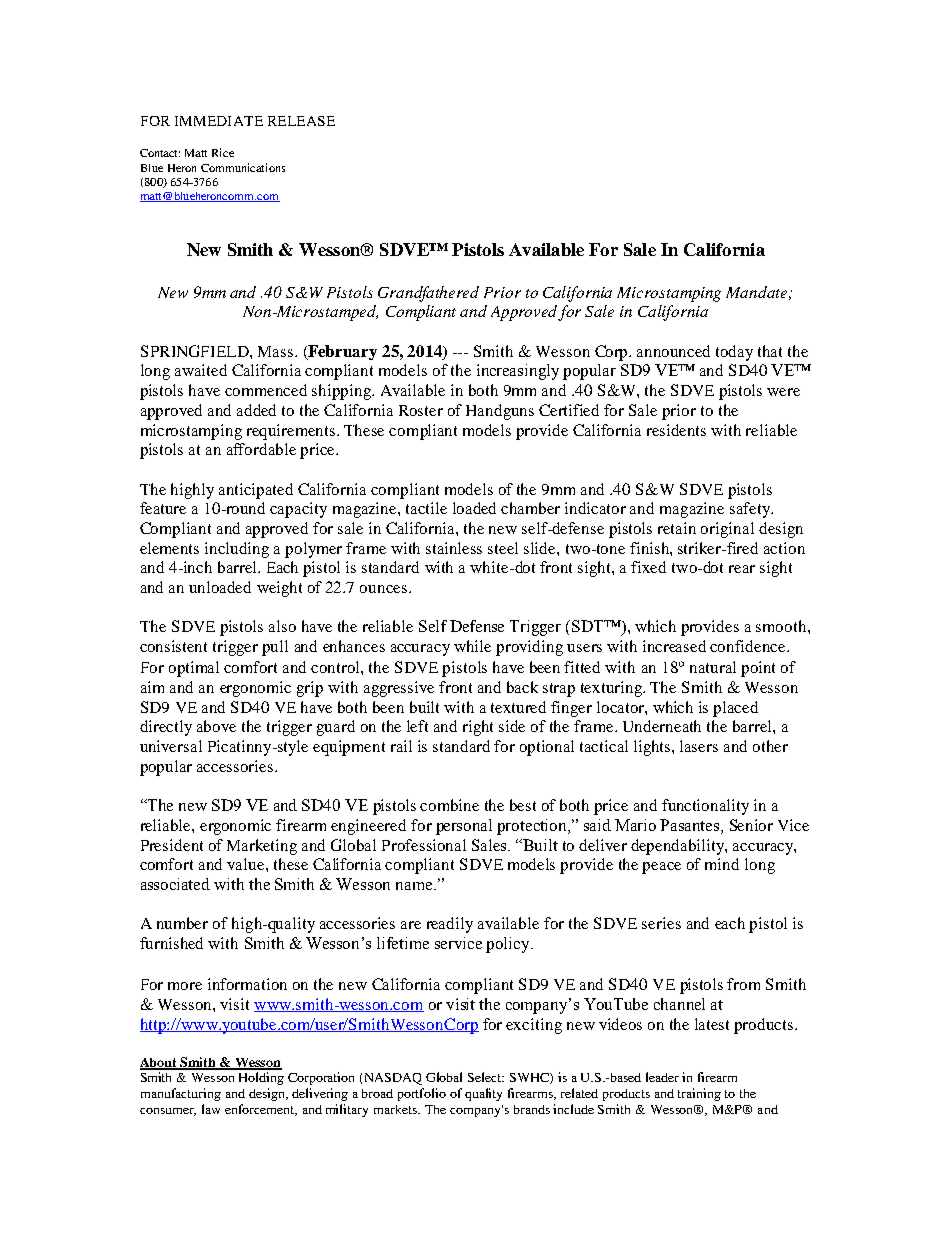 This image has height=1233, width=952. What do you see at coordinates (472, 646) in the image?
I see `while` at bounding box center [472, 646].
